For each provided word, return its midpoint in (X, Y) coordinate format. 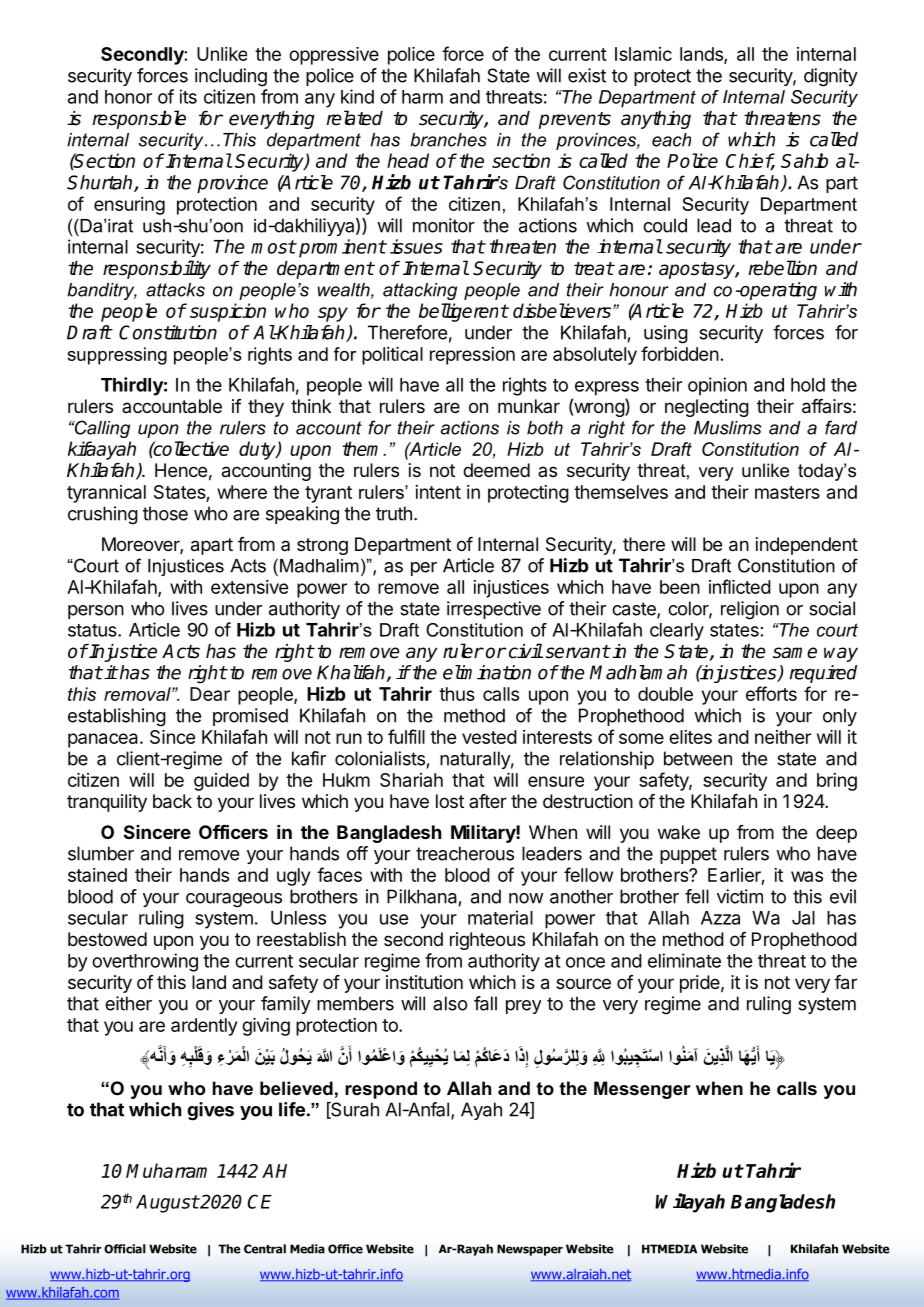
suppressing (117, 356)
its (188, 96)
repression (472, 356)
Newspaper (530, 1250)
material (500, 917)
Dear (210, 694)
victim (740, 896)
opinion (717, 386)
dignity (831, 77)
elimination (487, 672)
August (167, 1204)
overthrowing (145, 962)
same (795, 653)
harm (422, 97)
